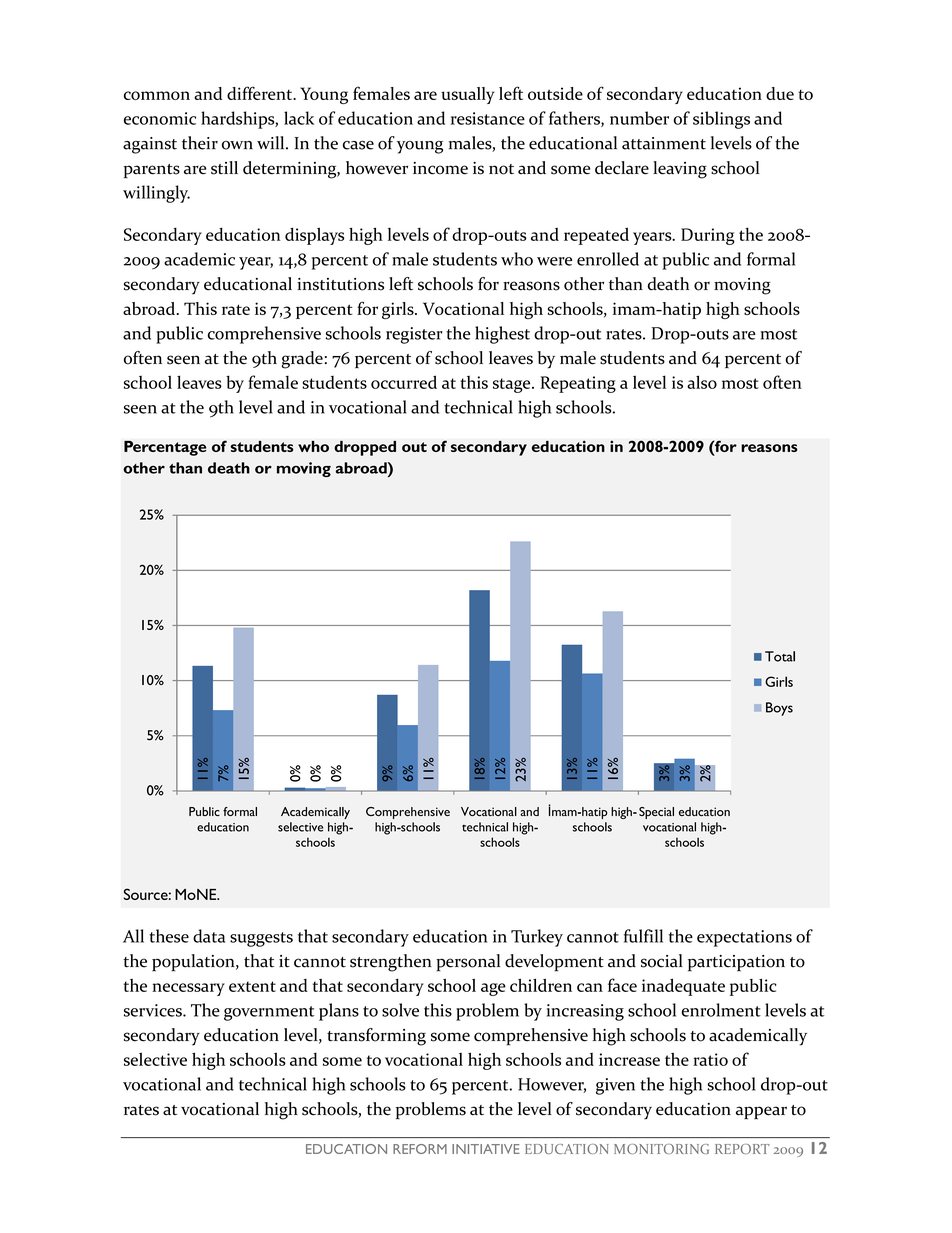  I want to click on stage, so click(513, 385).
